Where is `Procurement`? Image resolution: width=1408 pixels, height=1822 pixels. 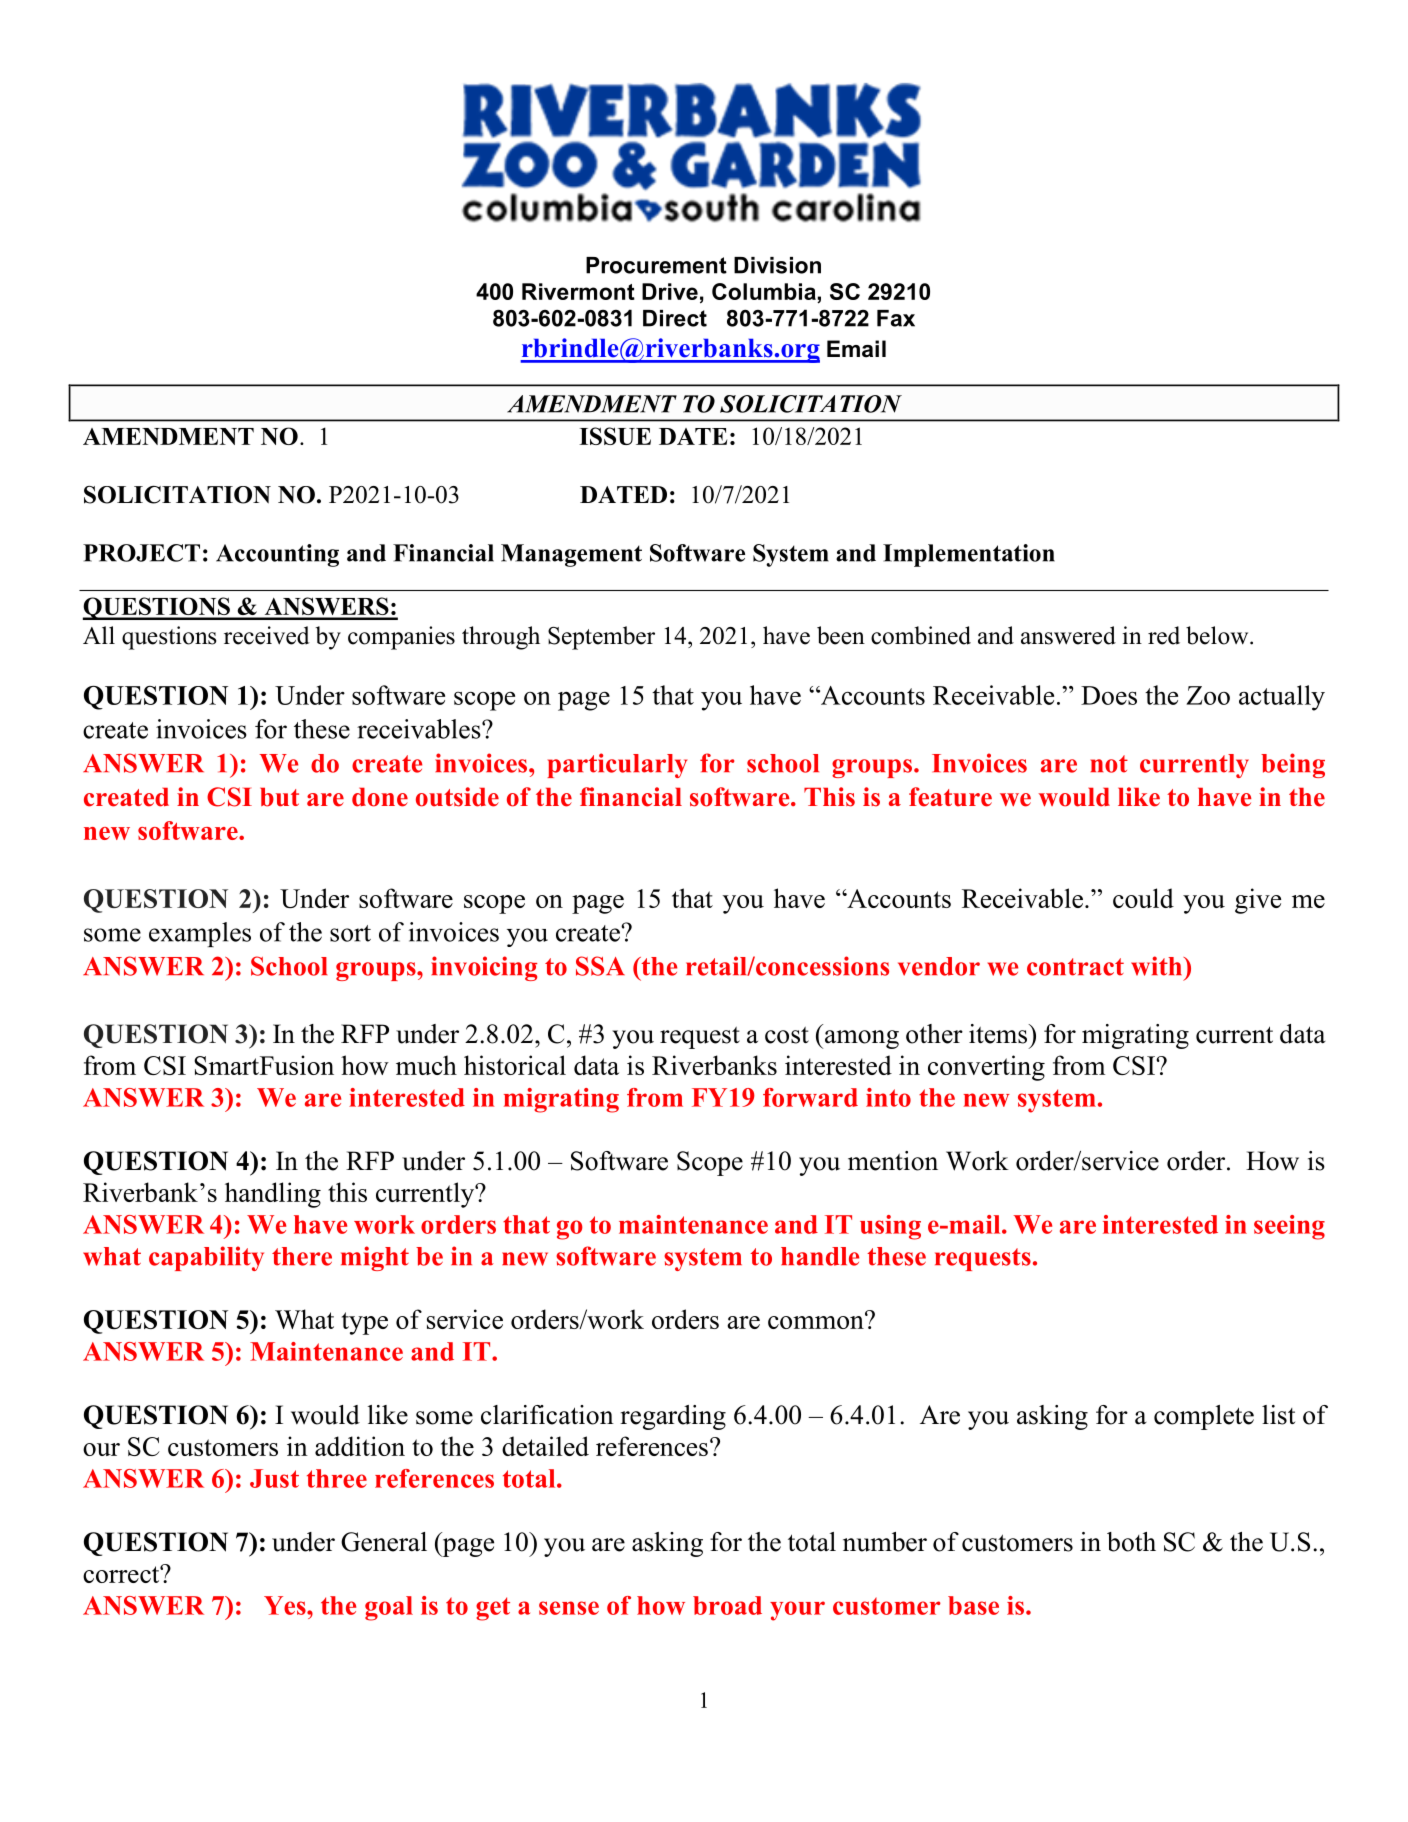
Procurement is located at coordinates (656, 265).
